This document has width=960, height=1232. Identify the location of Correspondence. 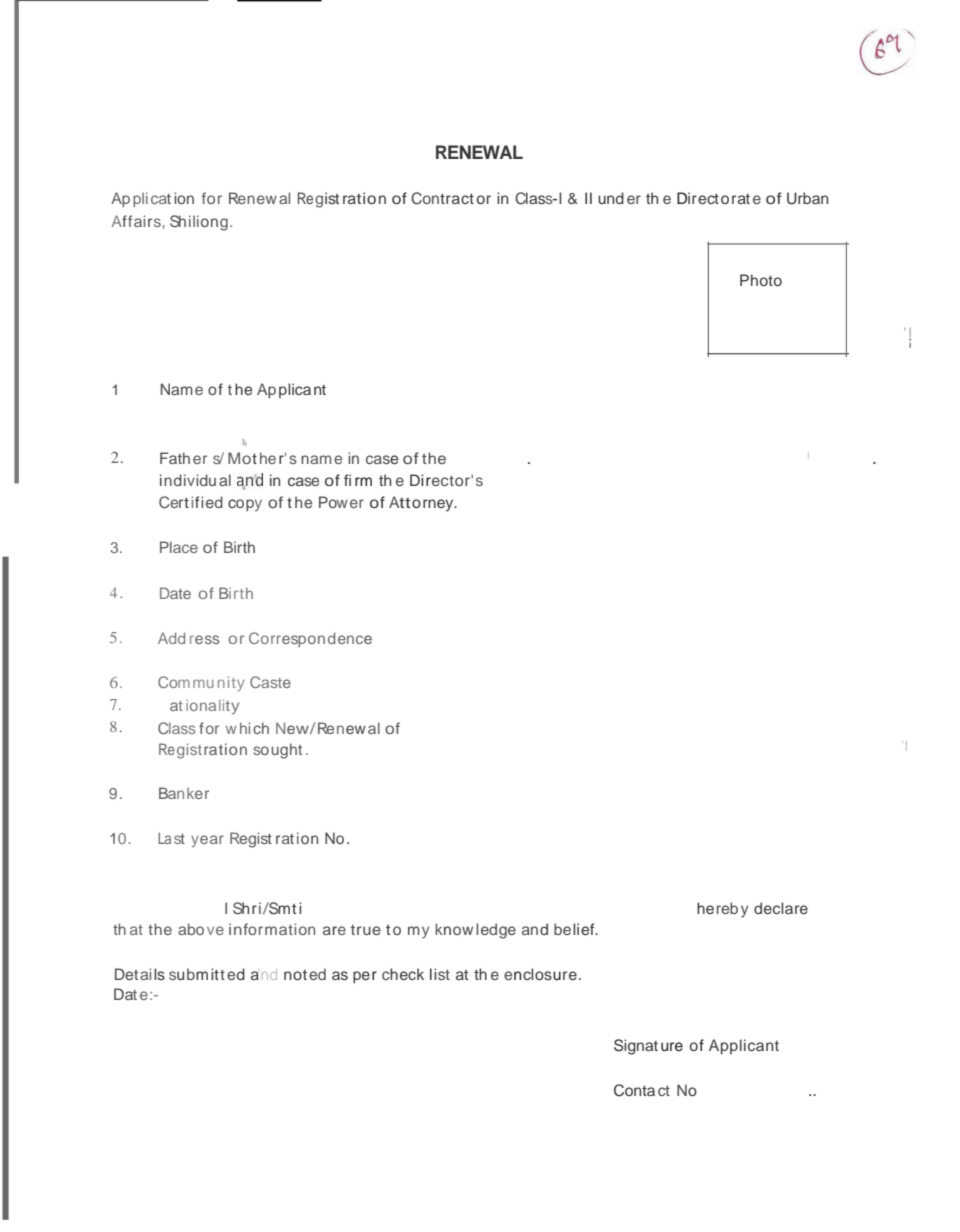
(310, 639).
